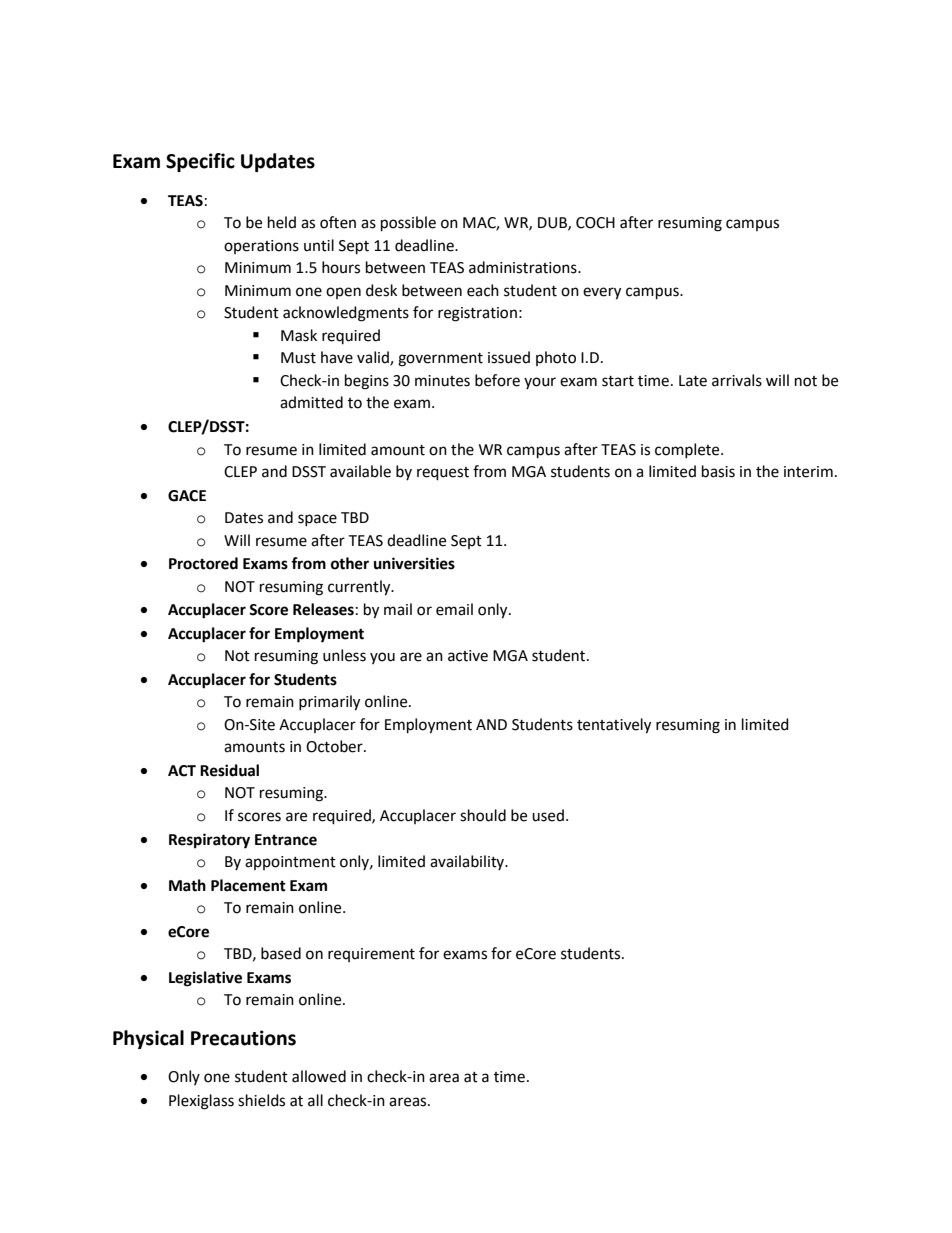  Describe the element at coordinates (468, 862) in the page. I see `availability` at that location.
